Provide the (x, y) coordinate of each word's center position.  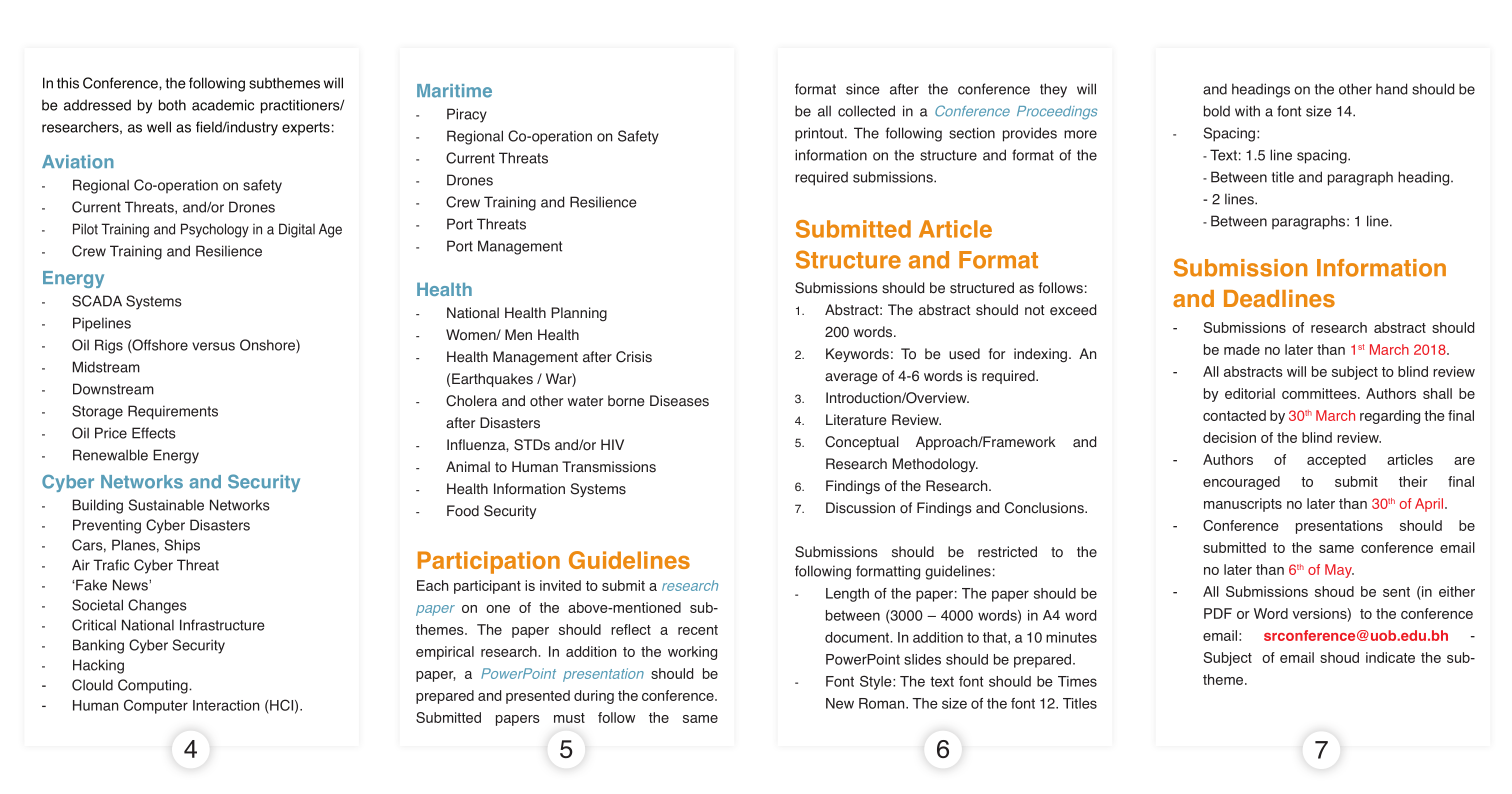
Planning (579, 314)
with (1247, 111)
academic (223, 105)
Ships (182, 546)
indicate (1390, 657)
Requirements (173, 412)
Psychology (215, 230)
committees (1320, 393)
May (1339, 571)
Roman (883, 703)
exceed (1073, 310)
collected (866, 111)
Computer (156, 706)
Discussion (860, 508)
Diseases (679, 401)
